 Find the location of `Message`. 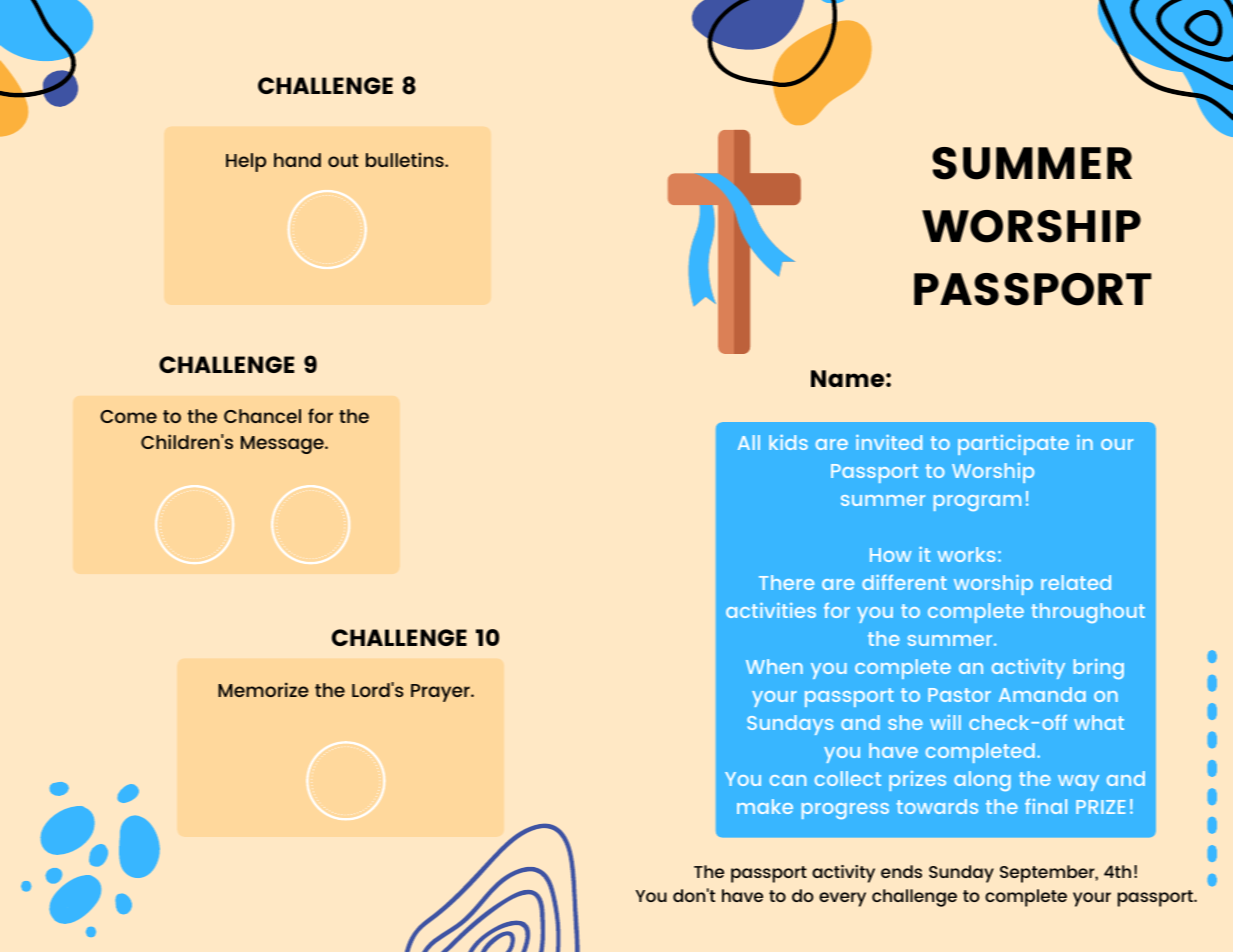

Message is located at coordinates (283, 445).
